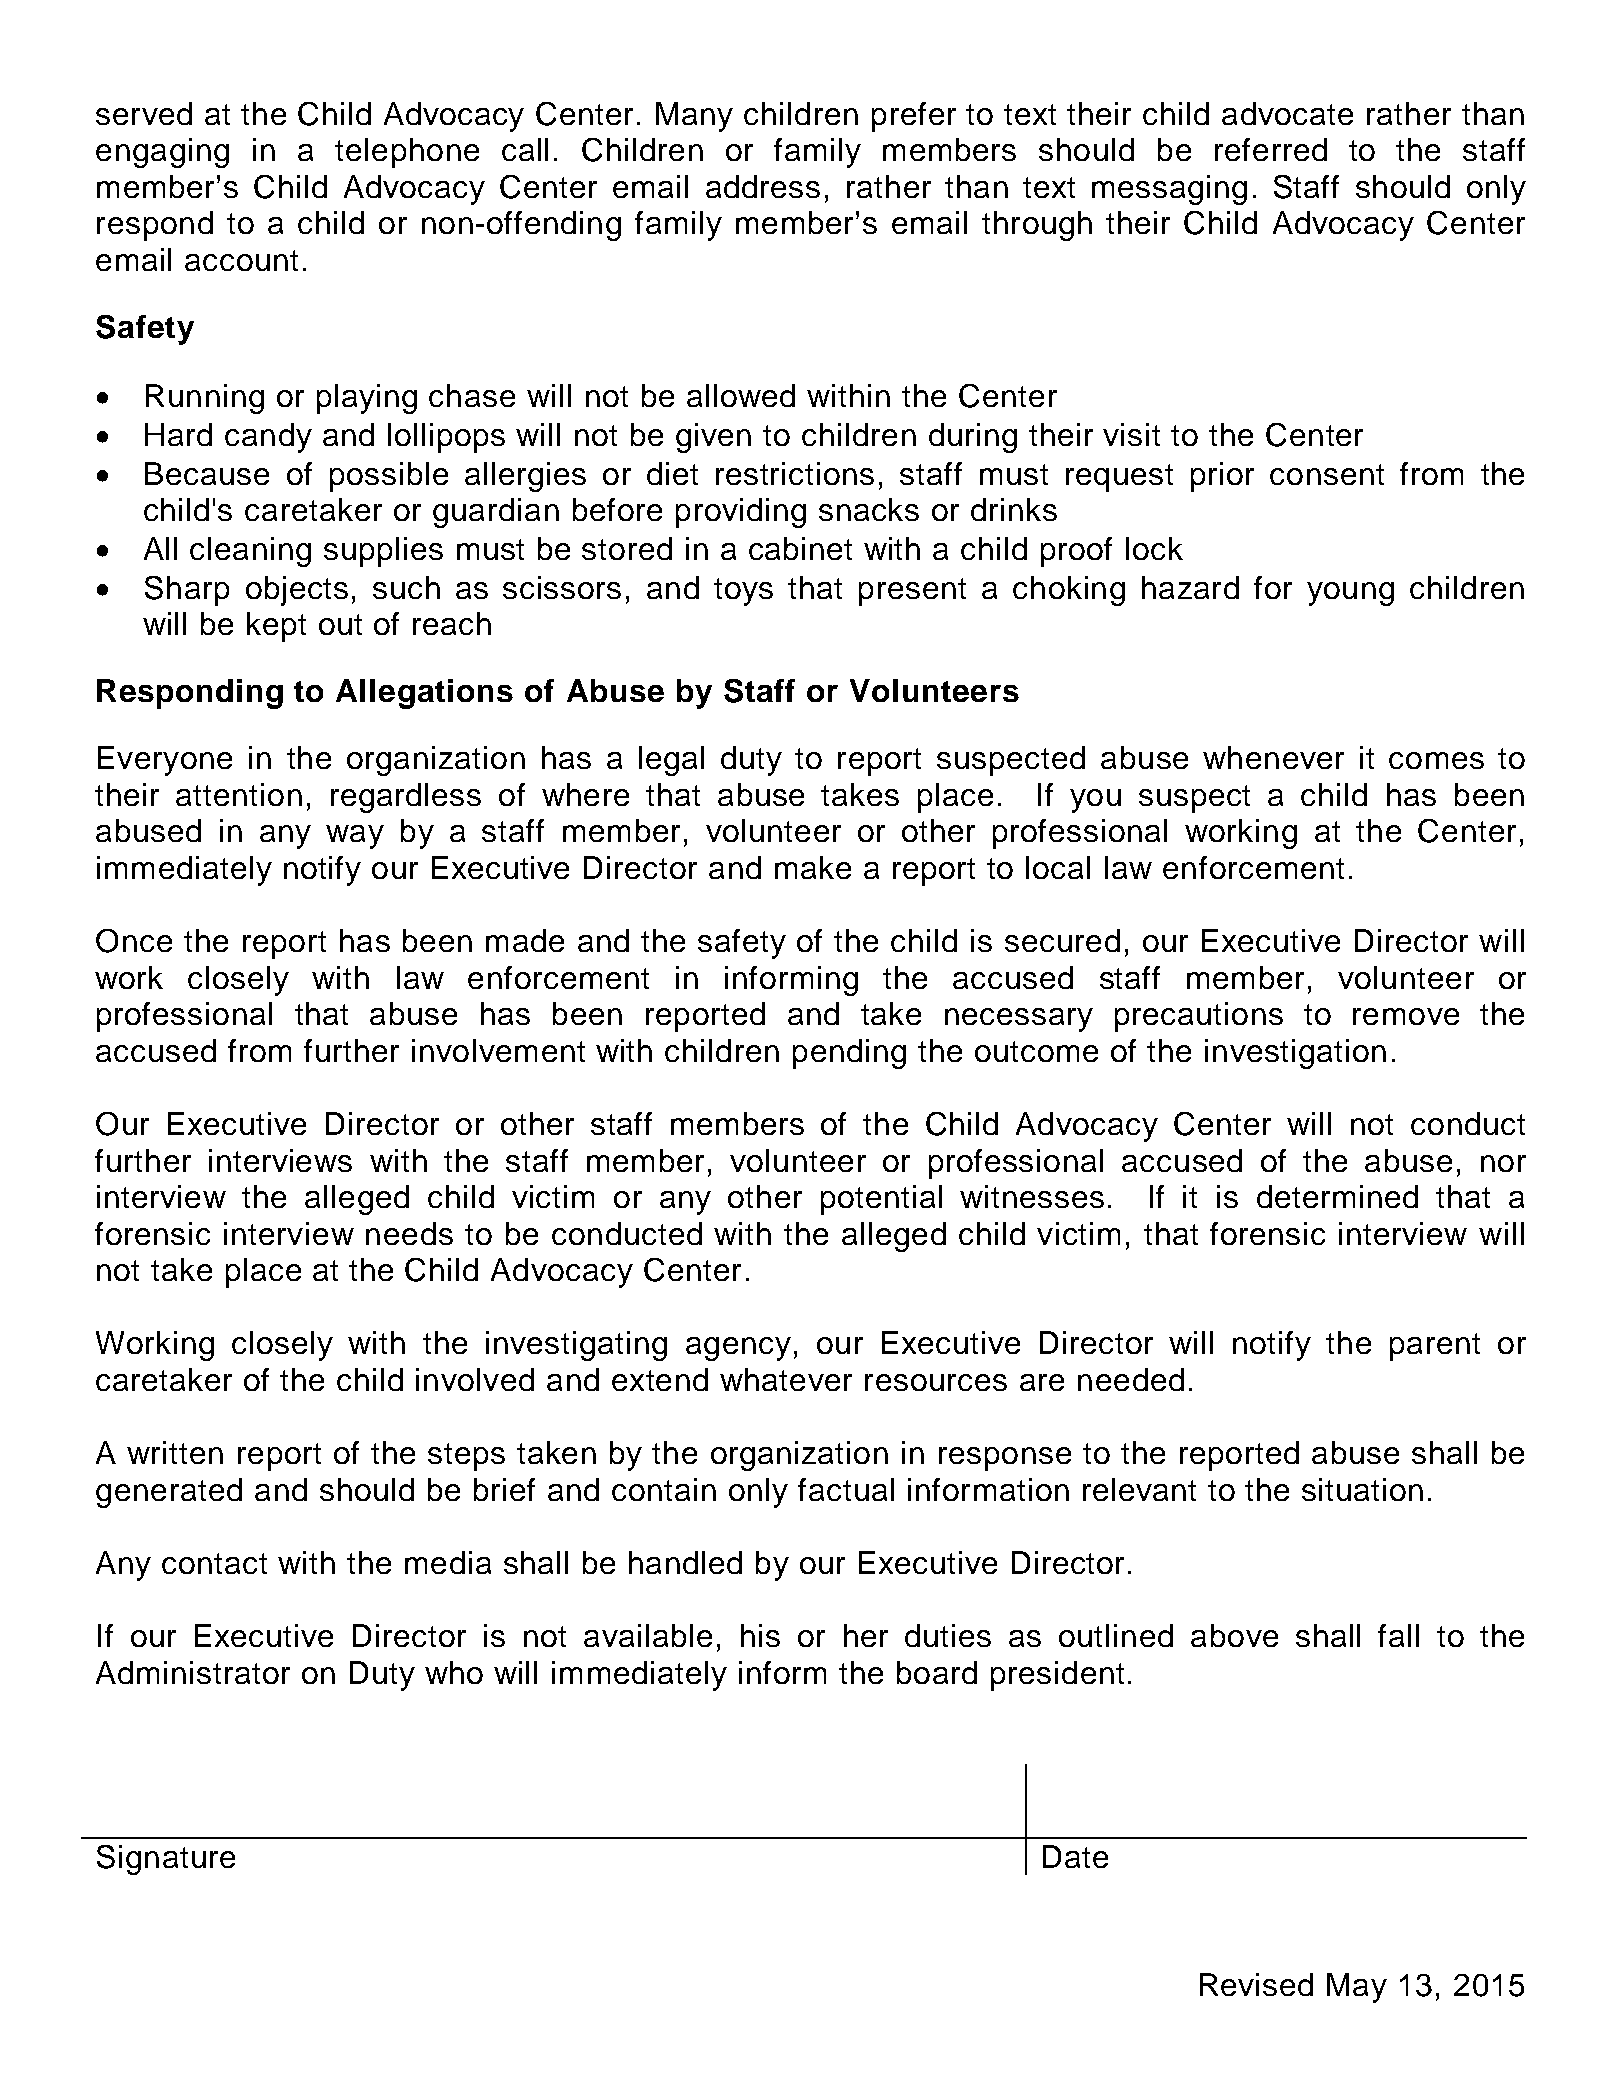 The image size is (1622, 2099). Describe the element at coordinates (407, 153) in the screenshot. I see `telephone` at that location.
